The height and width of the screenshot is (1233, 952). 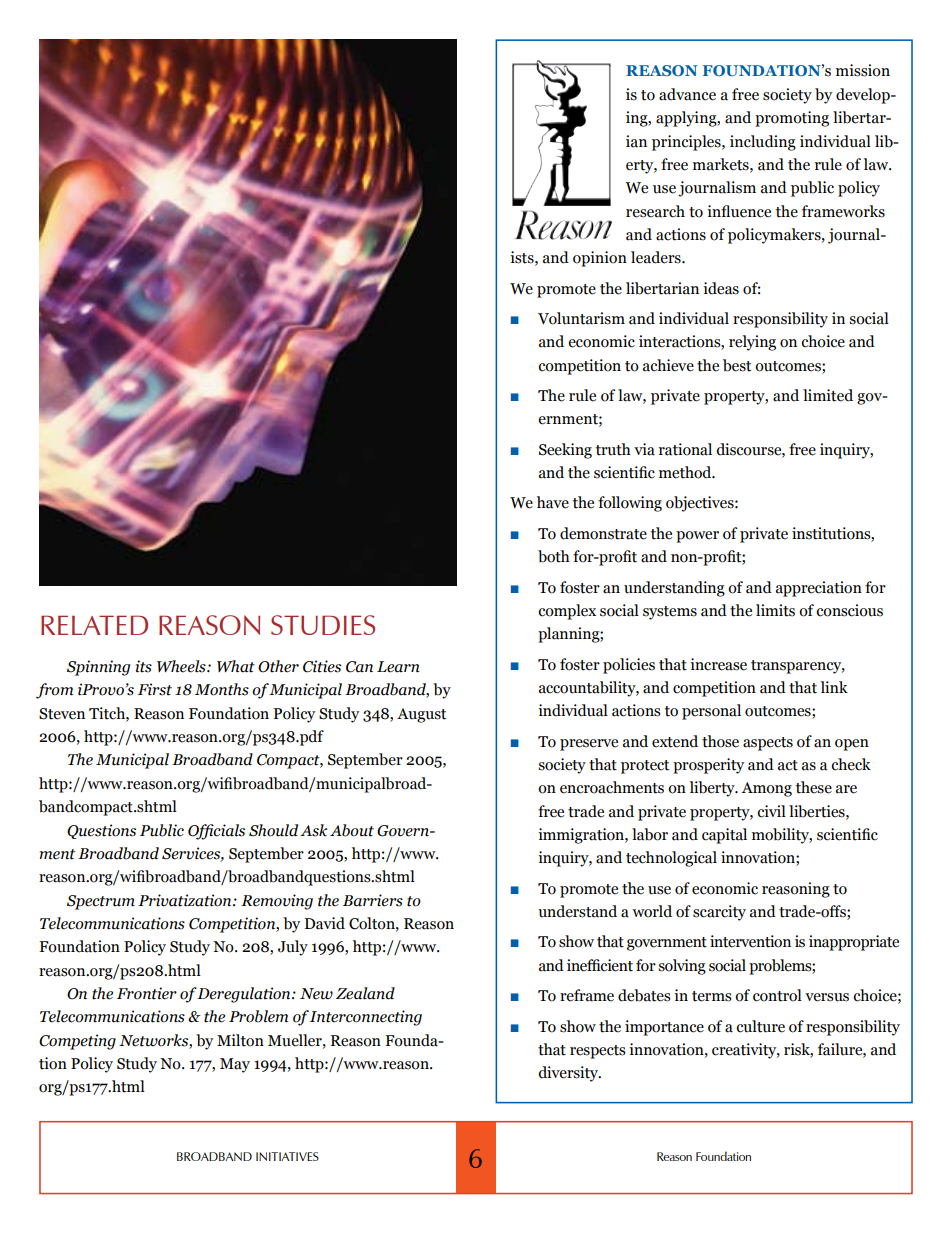 I want to click on Learn, so click(x=398, y=667).
